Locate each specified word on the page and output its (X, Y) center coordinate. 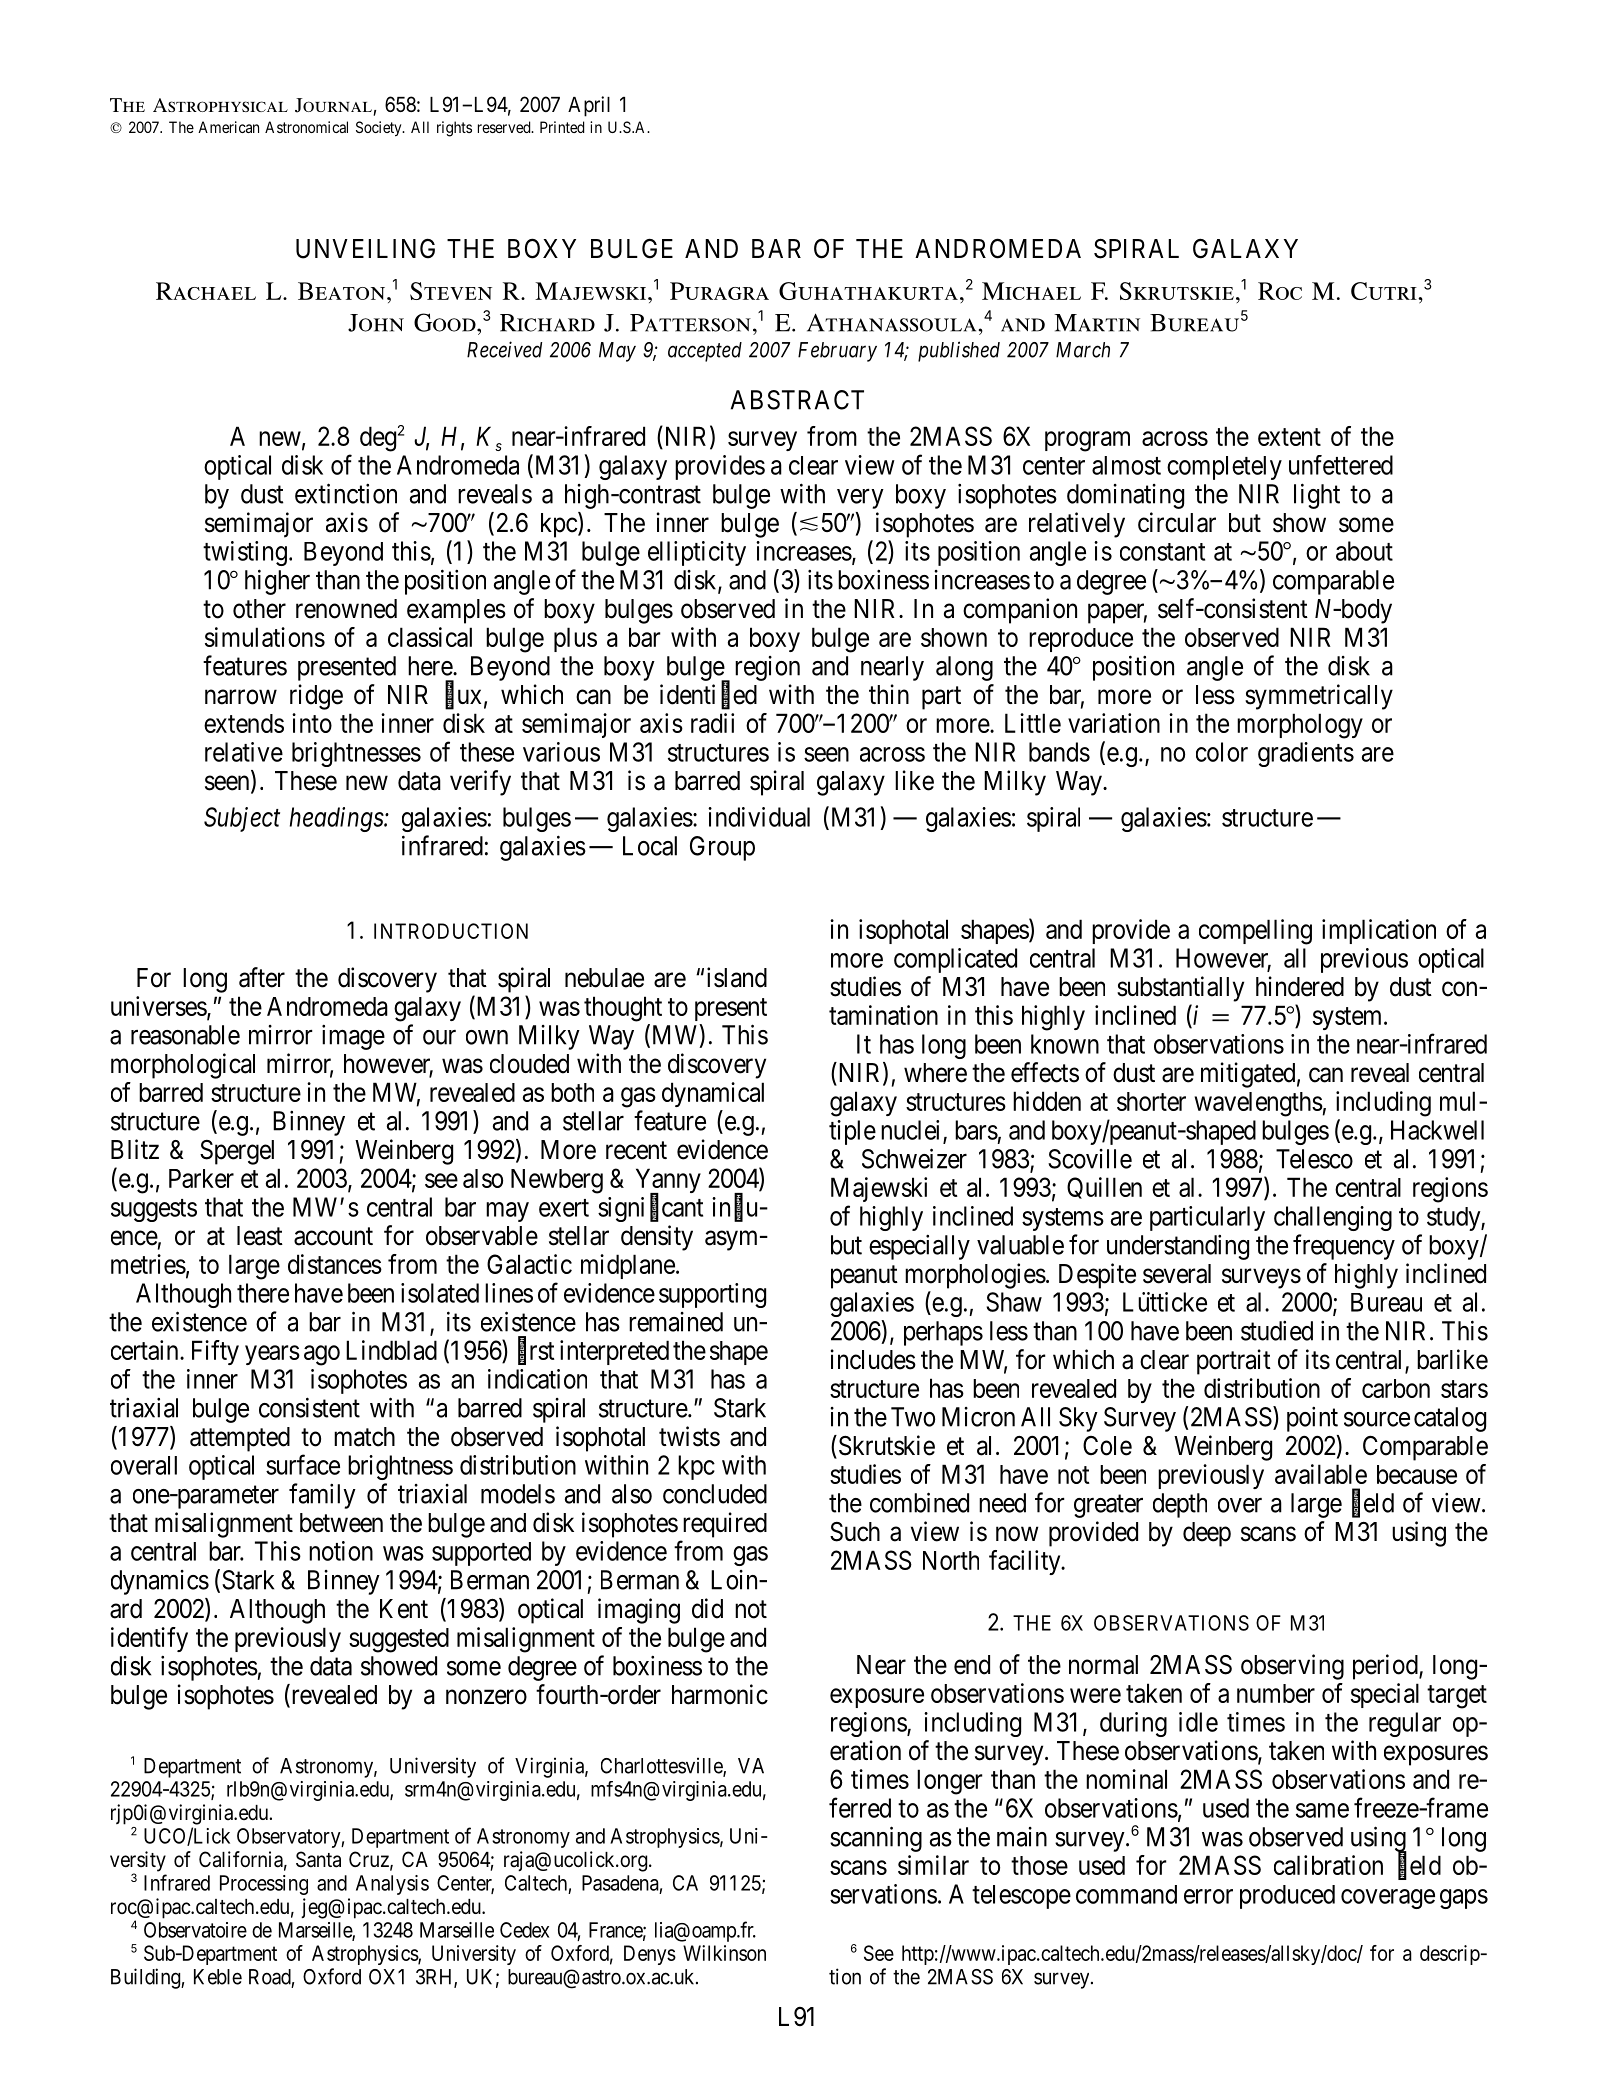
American (228, 127)
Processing (264, 1885)
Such (855, 1532)
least (260, 1236)
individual (759, 817)
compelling (1255, 932)
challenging (1333, 1218)
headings (337, 819)
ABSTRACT (797, 400)
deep (1207, 1534)
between (341, 1523)
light (1317, 496)
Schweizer (914, 1158)
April (589, 106)
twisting (245, 553)
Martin (1097, 323)
